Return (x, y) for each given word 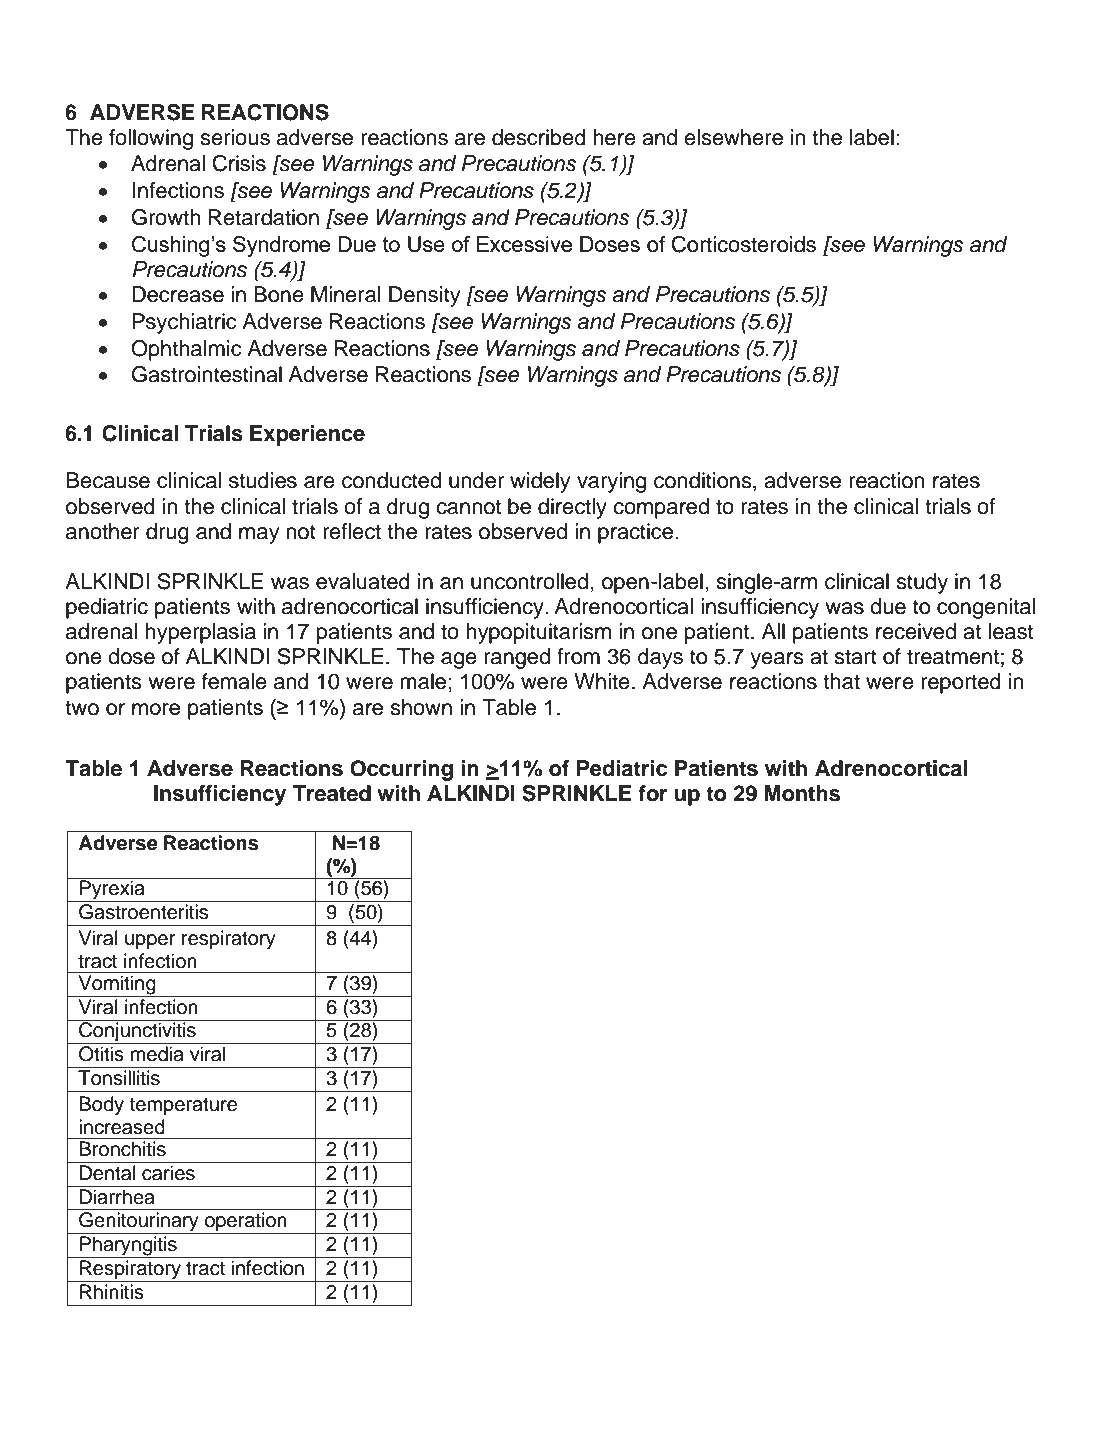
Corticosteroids (744, 244)
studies (263, 480)
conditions (704, 481)
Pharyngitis (128, 1247)
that (841, 681)
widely (540, 482)
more (156, 709)
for (652, 793)
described (539, 137)
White (602, 681)
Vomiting (117, 986)
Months (802, 793)
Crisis (239, 163)
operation (246, 1223)
